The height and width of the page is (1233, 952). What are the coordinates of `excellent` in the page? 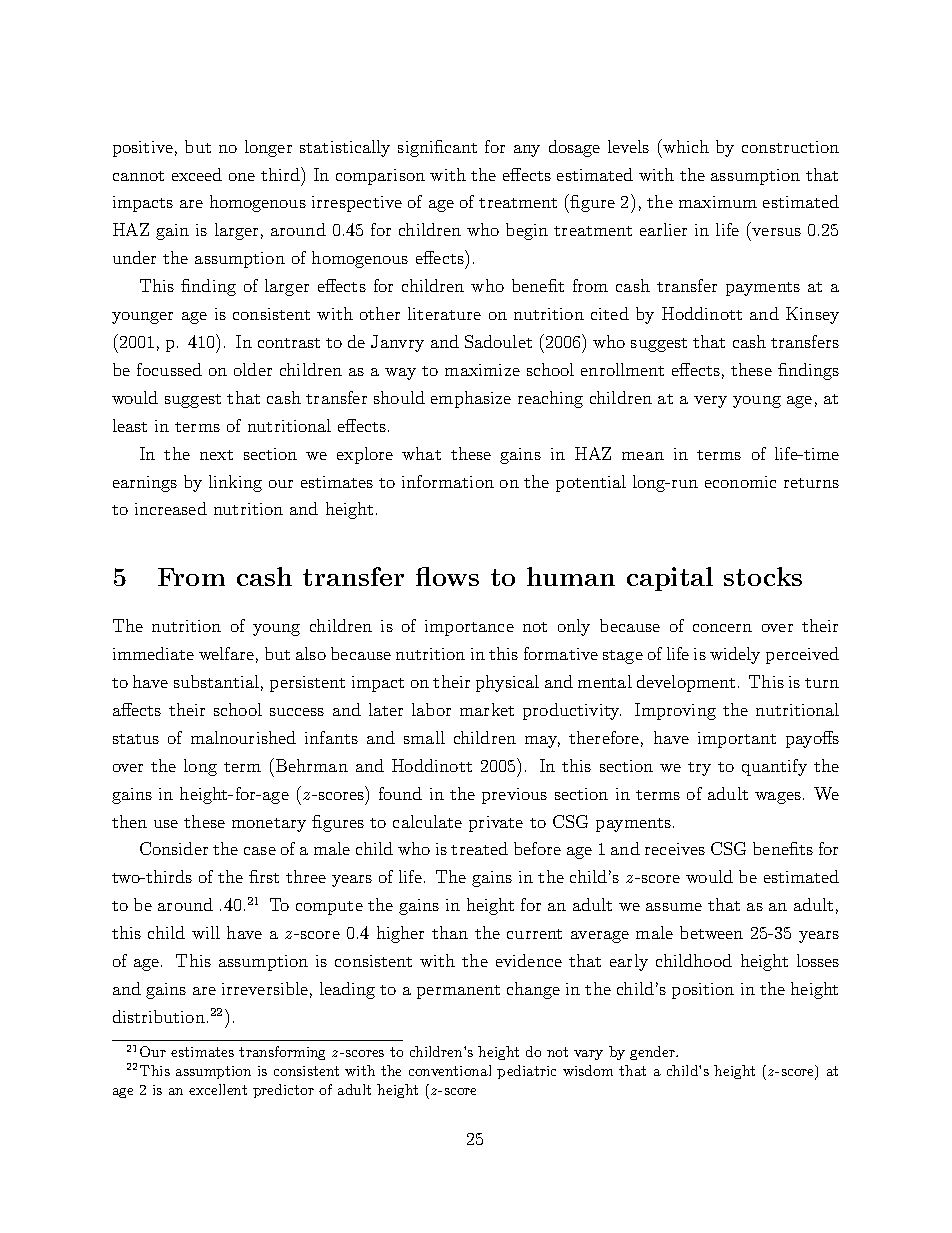 It's located at (218, 1089).
